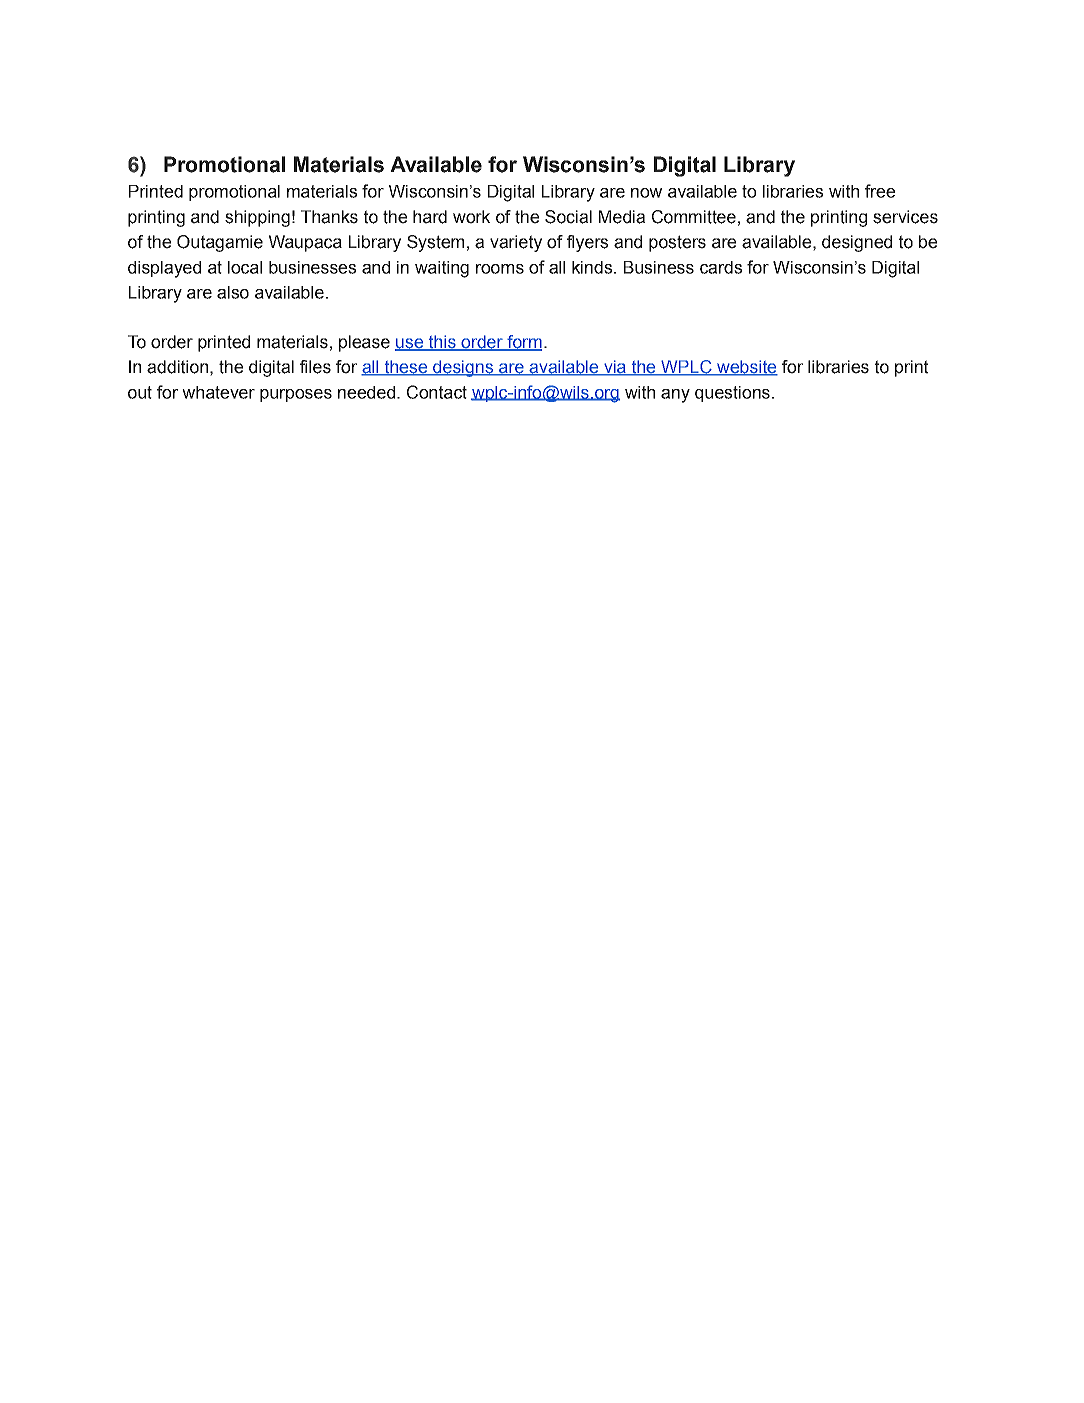 This image has height=1403, width=1084. Describe the element at coordinates (218, 392) in the image. I see `whatever` at that location.
